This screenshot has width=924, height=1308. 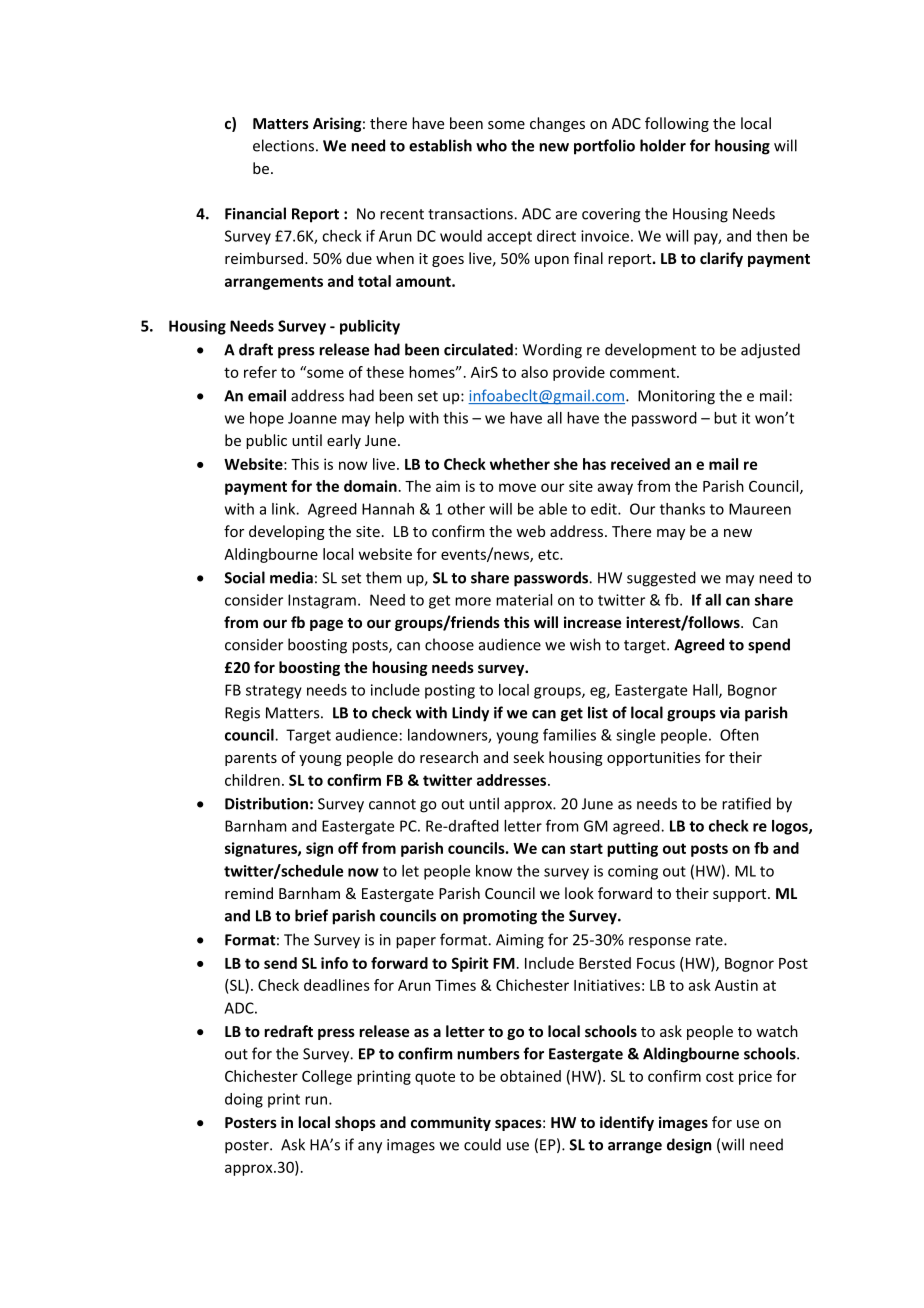 I want to click on material, so click(x=524, y=600).
